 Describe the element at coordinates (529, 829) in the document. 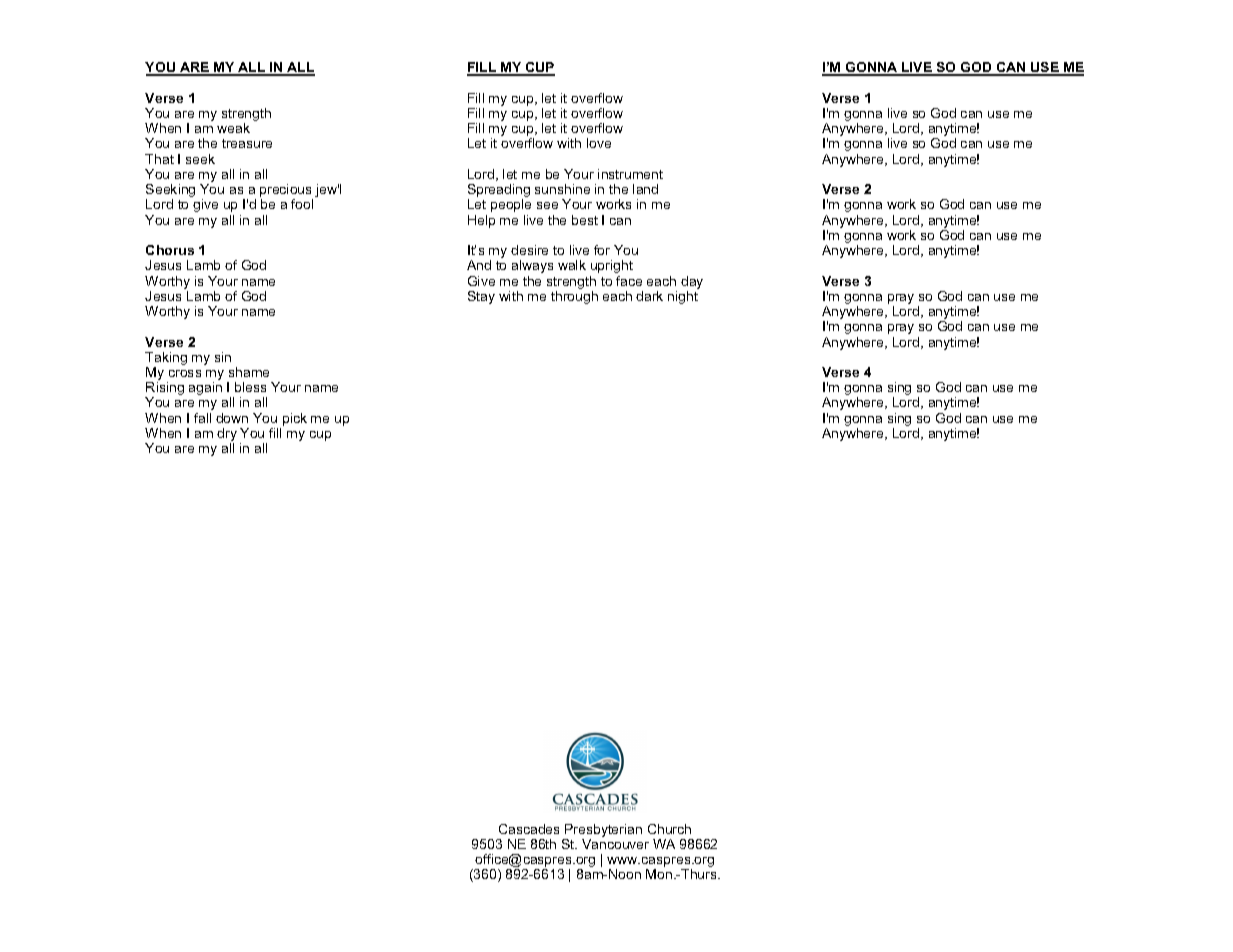

I see `Cascades` at that location.
